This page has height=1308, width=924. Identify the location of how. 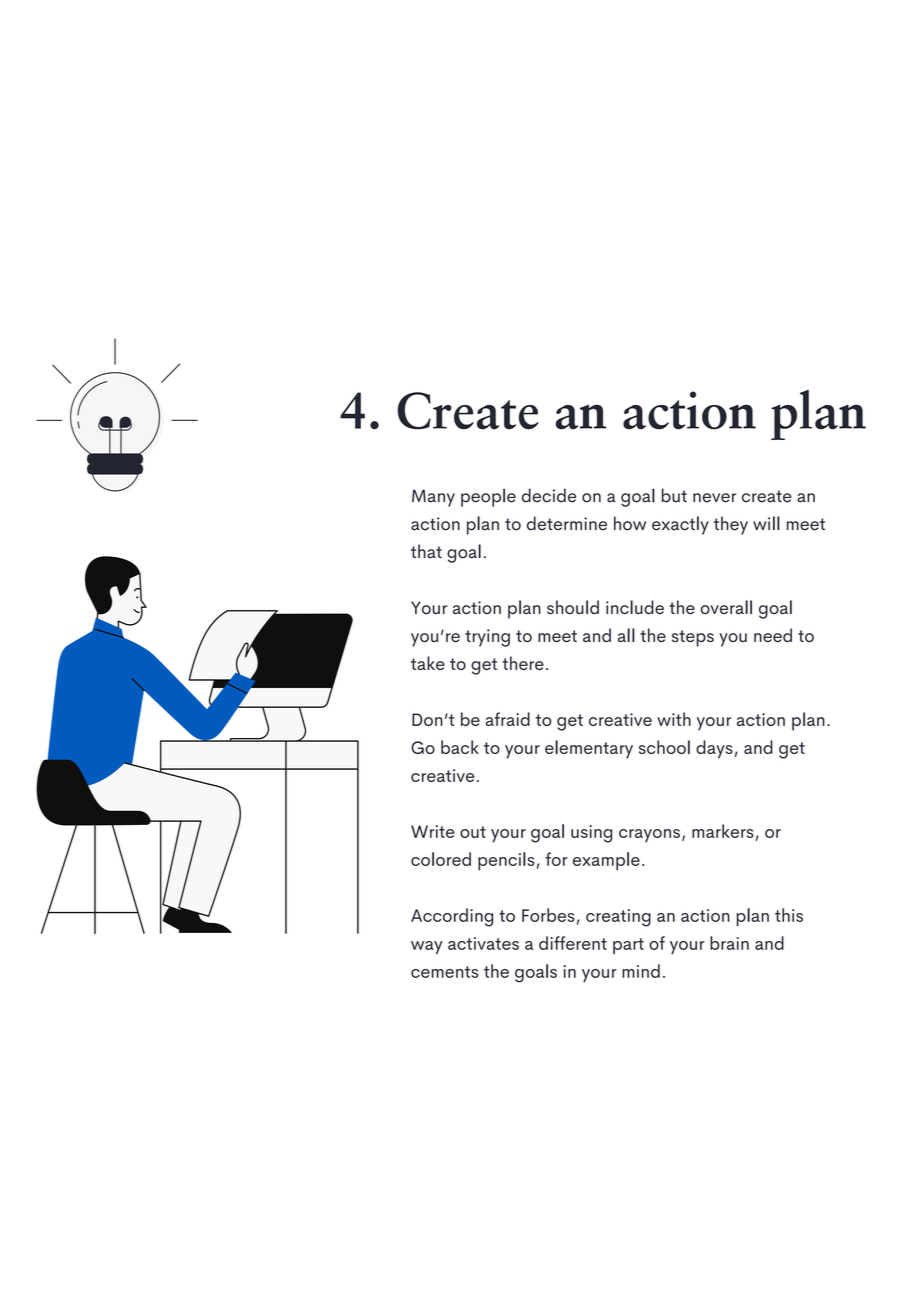
(630, 523).
